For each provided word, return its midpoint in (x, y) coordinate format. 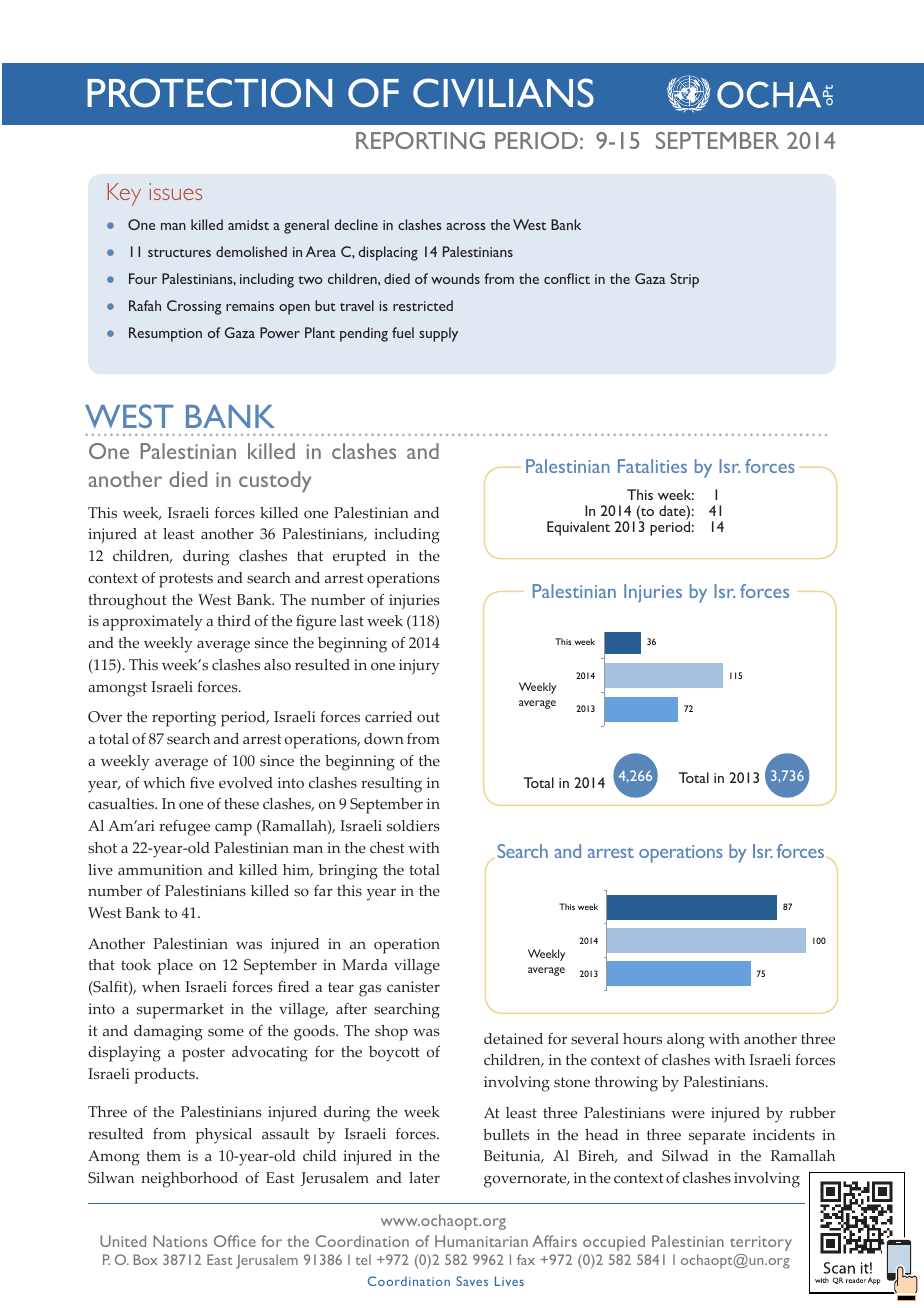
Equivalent (578, 528)
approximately (153, 623)
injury (419, 667)
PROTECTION (209, 92)
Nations (180, 1241)
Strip (684, 280)
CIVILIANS (503, 92)
